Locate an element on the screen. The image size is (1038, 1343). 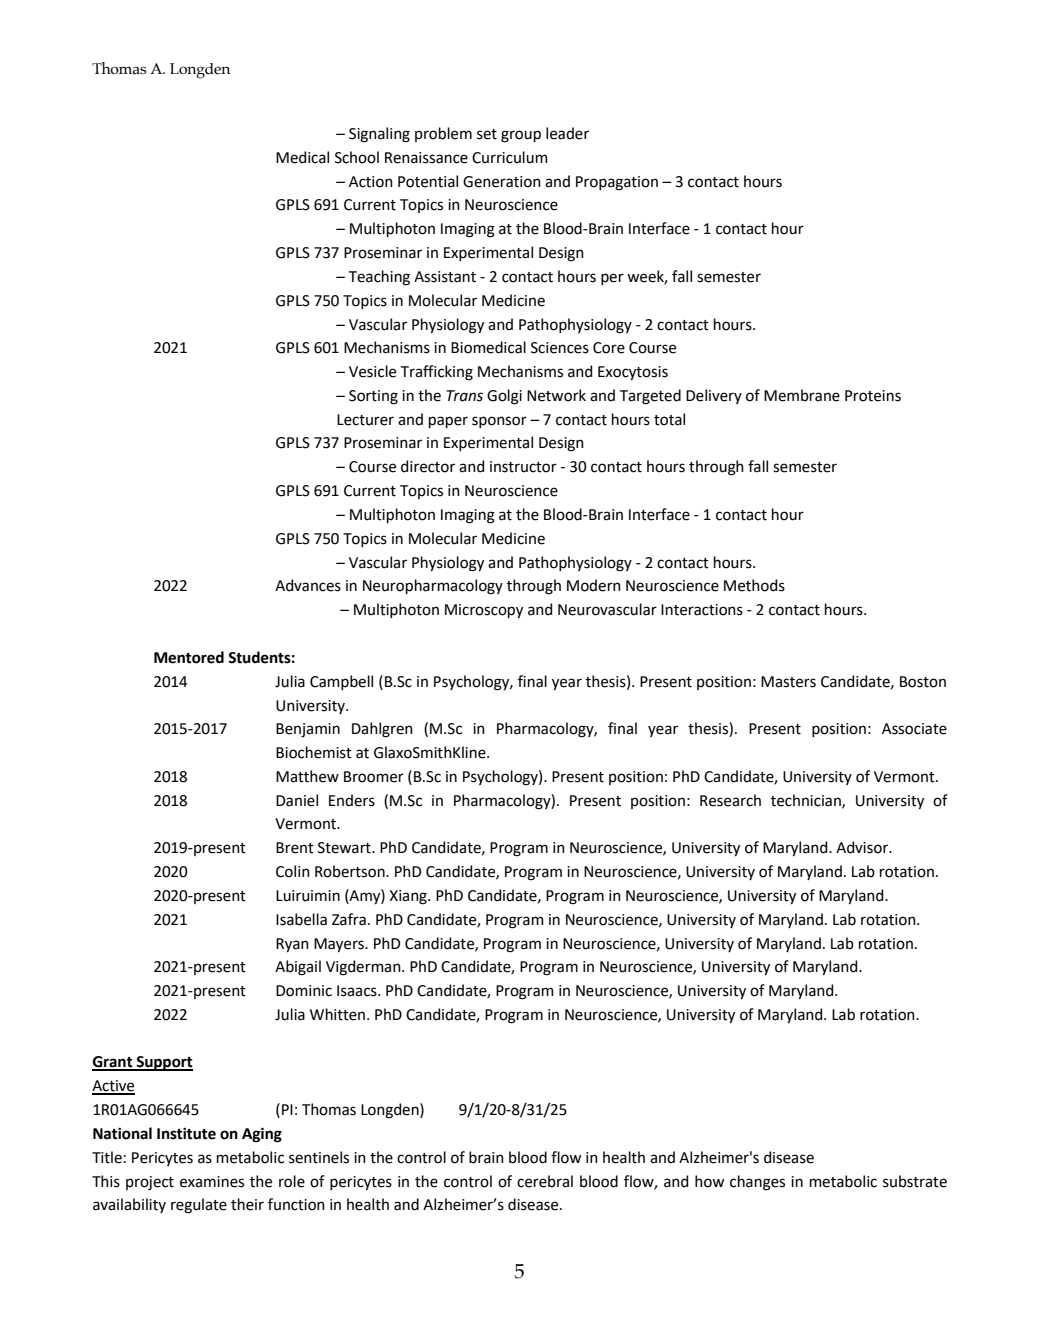
Microscopy is located at coordinates (484, 611).
